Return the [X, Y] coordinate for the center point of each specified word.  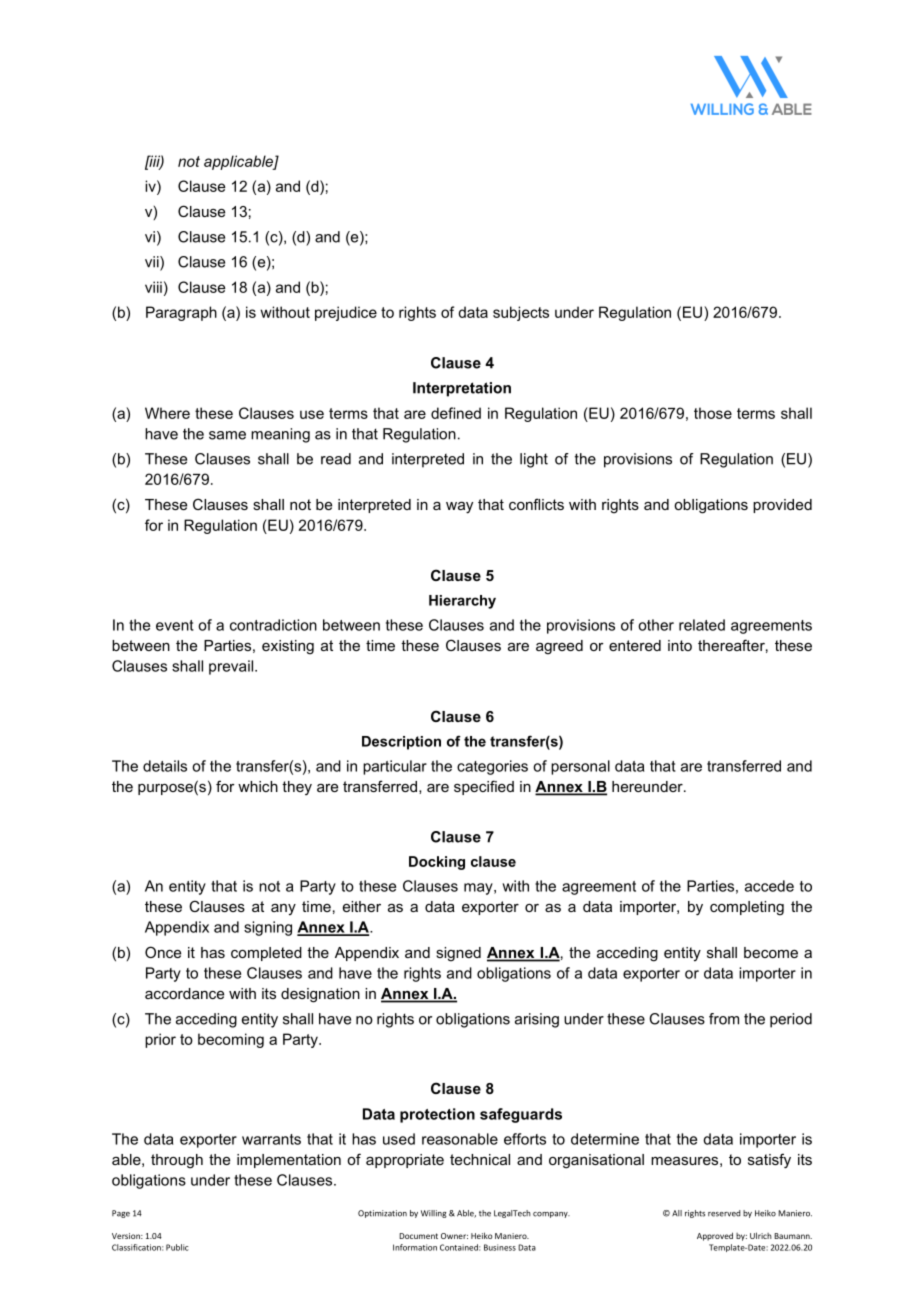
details [165, 766]
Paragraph [181, 313]
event [175, 625]
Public [177, 1247]
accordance [184, 993]
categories [492, 767]
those [713, 413]
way [459, 508]
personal [580, 767]
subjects [521, 313]
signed [458, 954]
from [724, 1019]
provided [782, 506]
